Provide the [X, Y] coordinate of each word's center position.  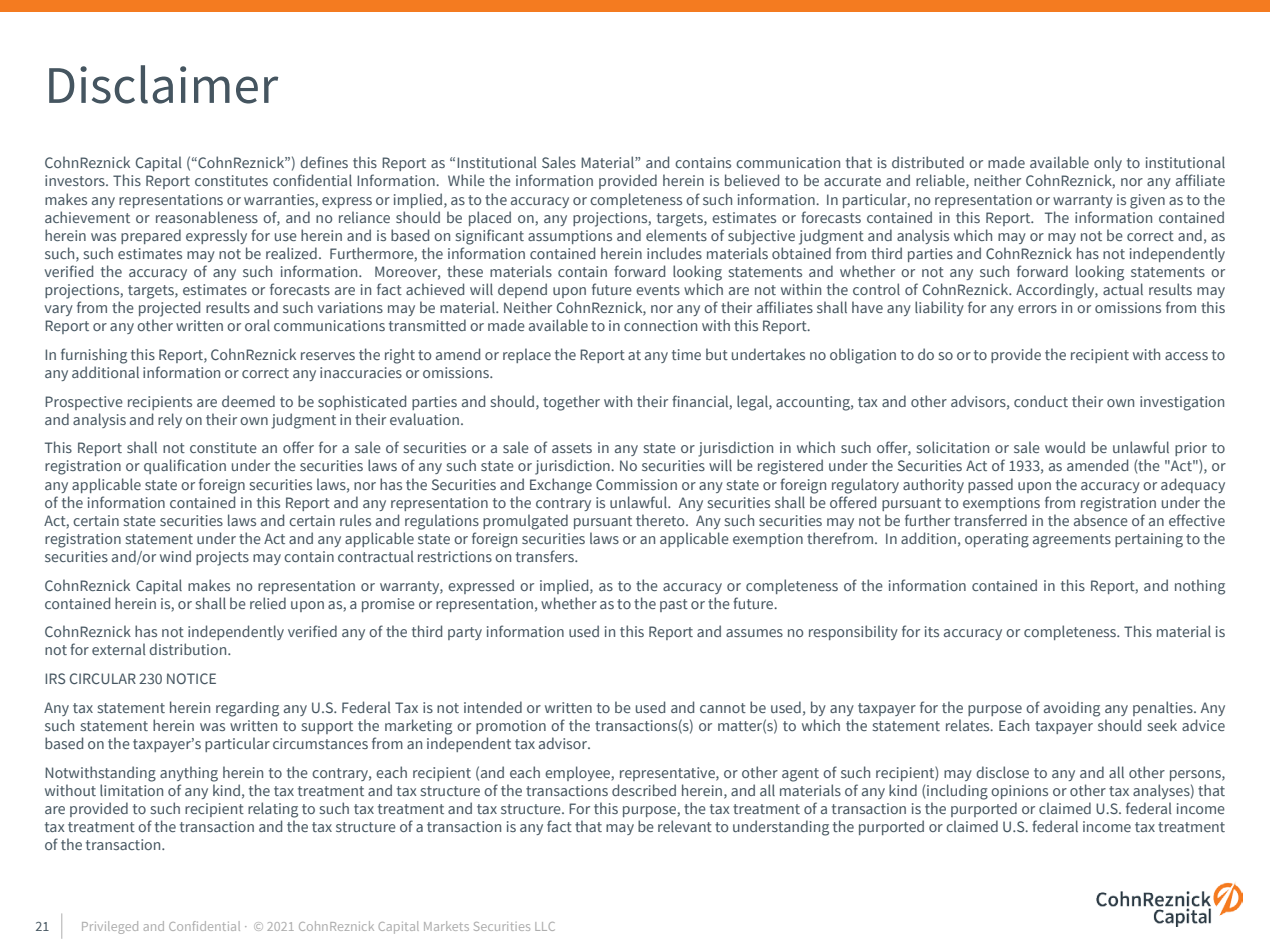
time [686, 354]
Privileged [110, 927]
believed [752, 180]
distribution [189, 649]
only [1108, 163]
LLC [545, 926]
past [674, 605]
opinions [1019, 792]
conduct [1041, 401]
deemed [248, 401]
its [932, 631]
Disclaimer [163, 84]
